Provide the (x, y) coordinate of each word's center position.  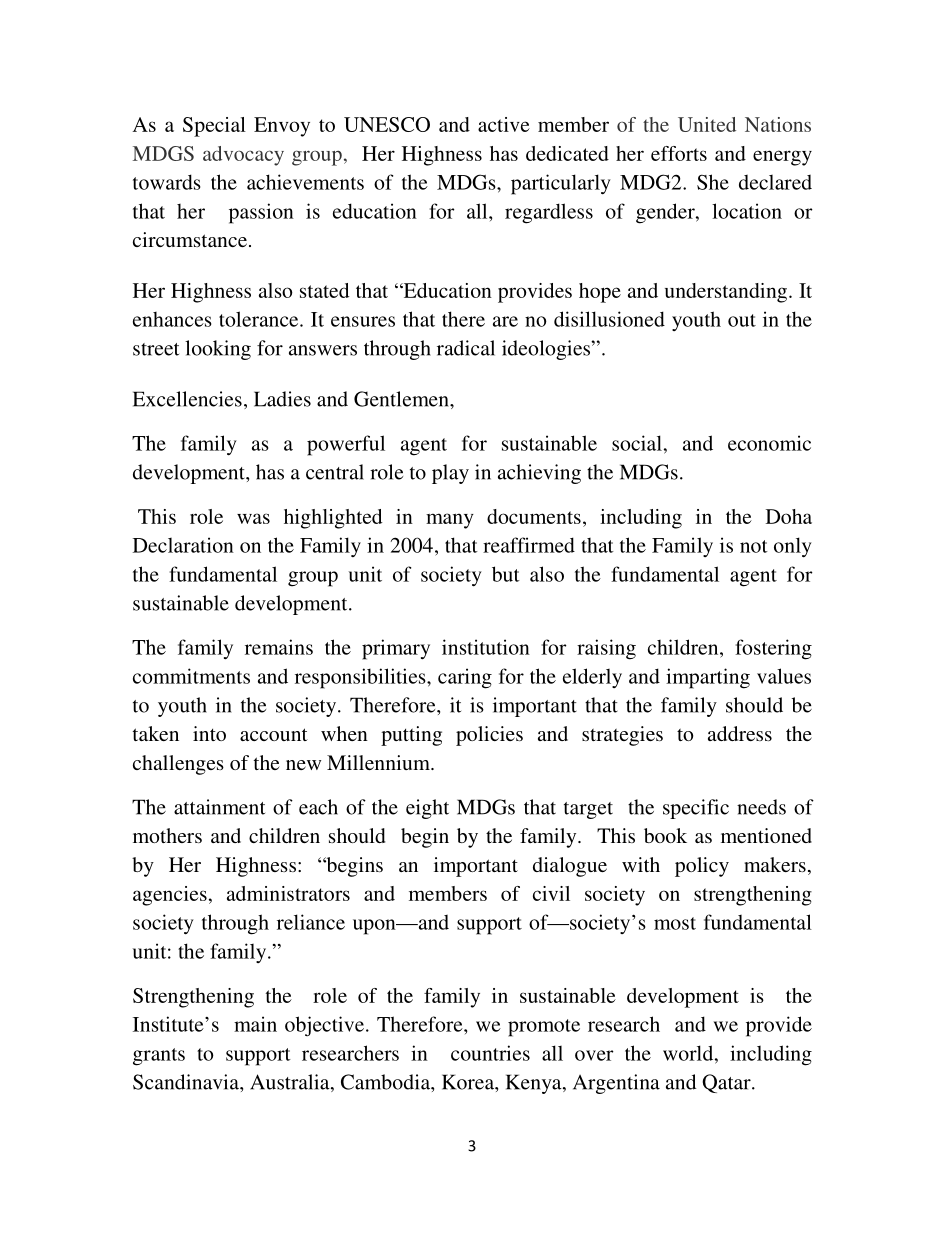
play (450, 474)
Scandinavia (187, 1082)
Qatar (727, 1083)
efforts (679, 153)
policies (489, 736)
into (209, 733)
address (740, 733)
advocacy (243, 156)
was (253, 518)
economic (769, 443)
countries (490, 1053)
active (504, 124)
